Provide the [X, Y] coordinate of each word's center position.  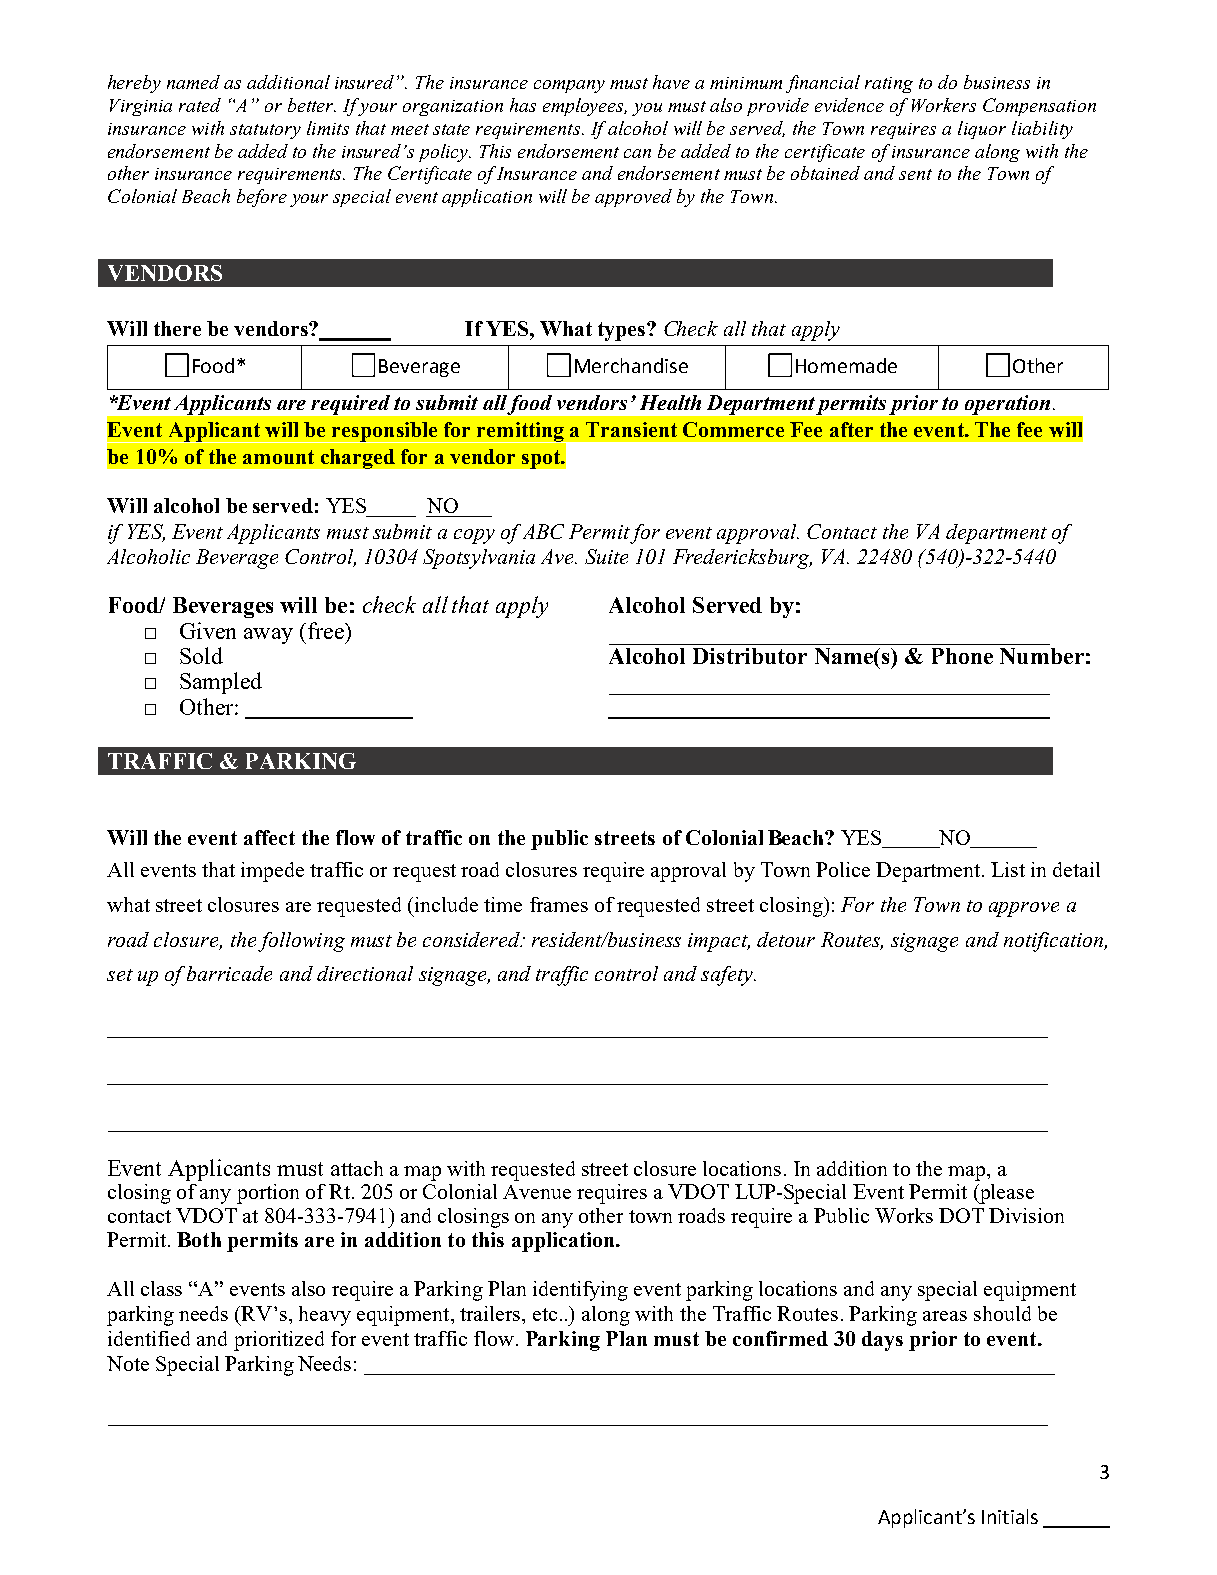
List [1008, 869]
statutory [265, 131]
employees [585, 107]
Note [128, 1363]
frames [559, 904]
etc [545, 1314]
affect [269, 837]
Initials [1010, 1516]
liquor [982, 130]
